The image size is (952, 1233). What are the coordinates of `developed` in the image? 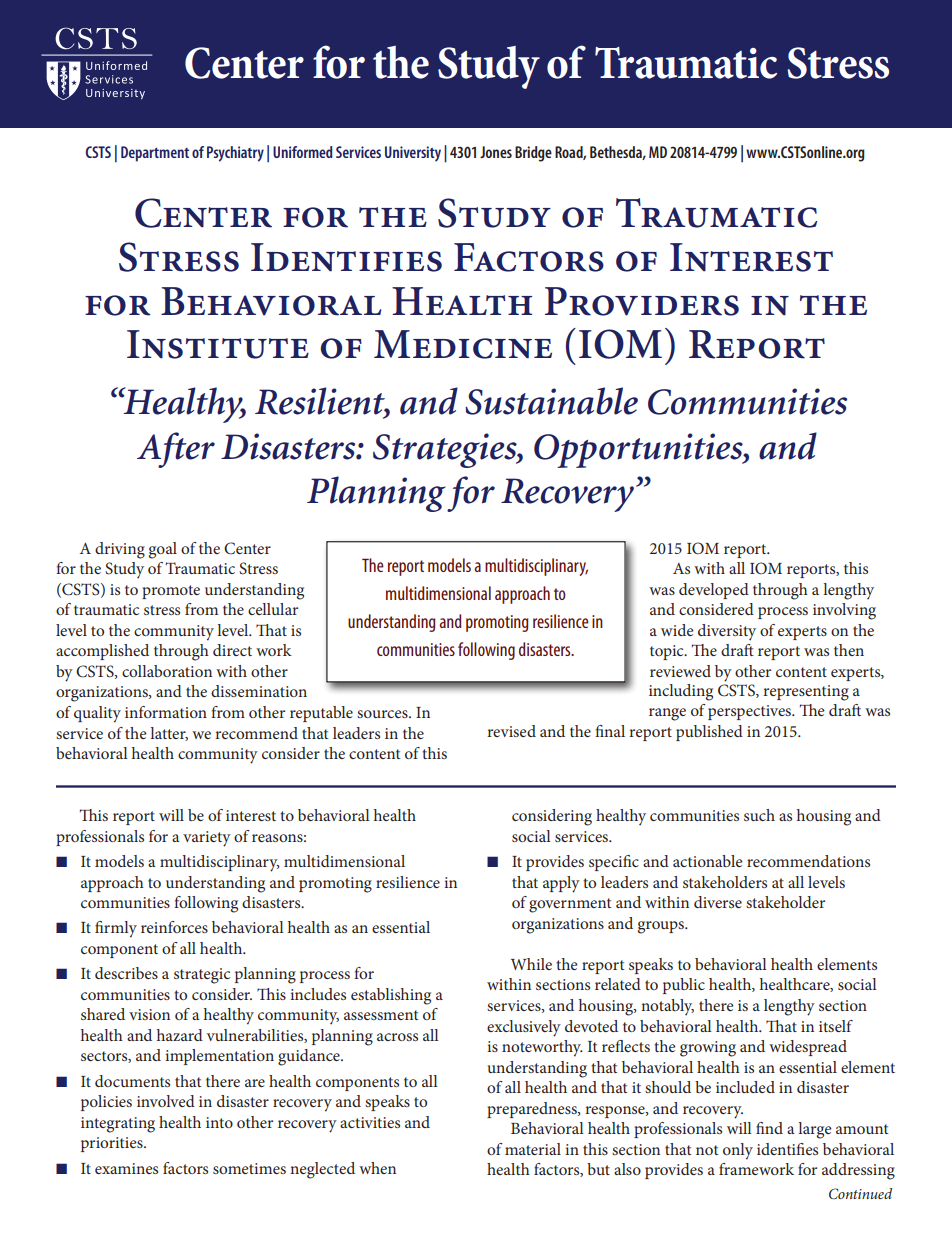 It's located at (714, 591).
